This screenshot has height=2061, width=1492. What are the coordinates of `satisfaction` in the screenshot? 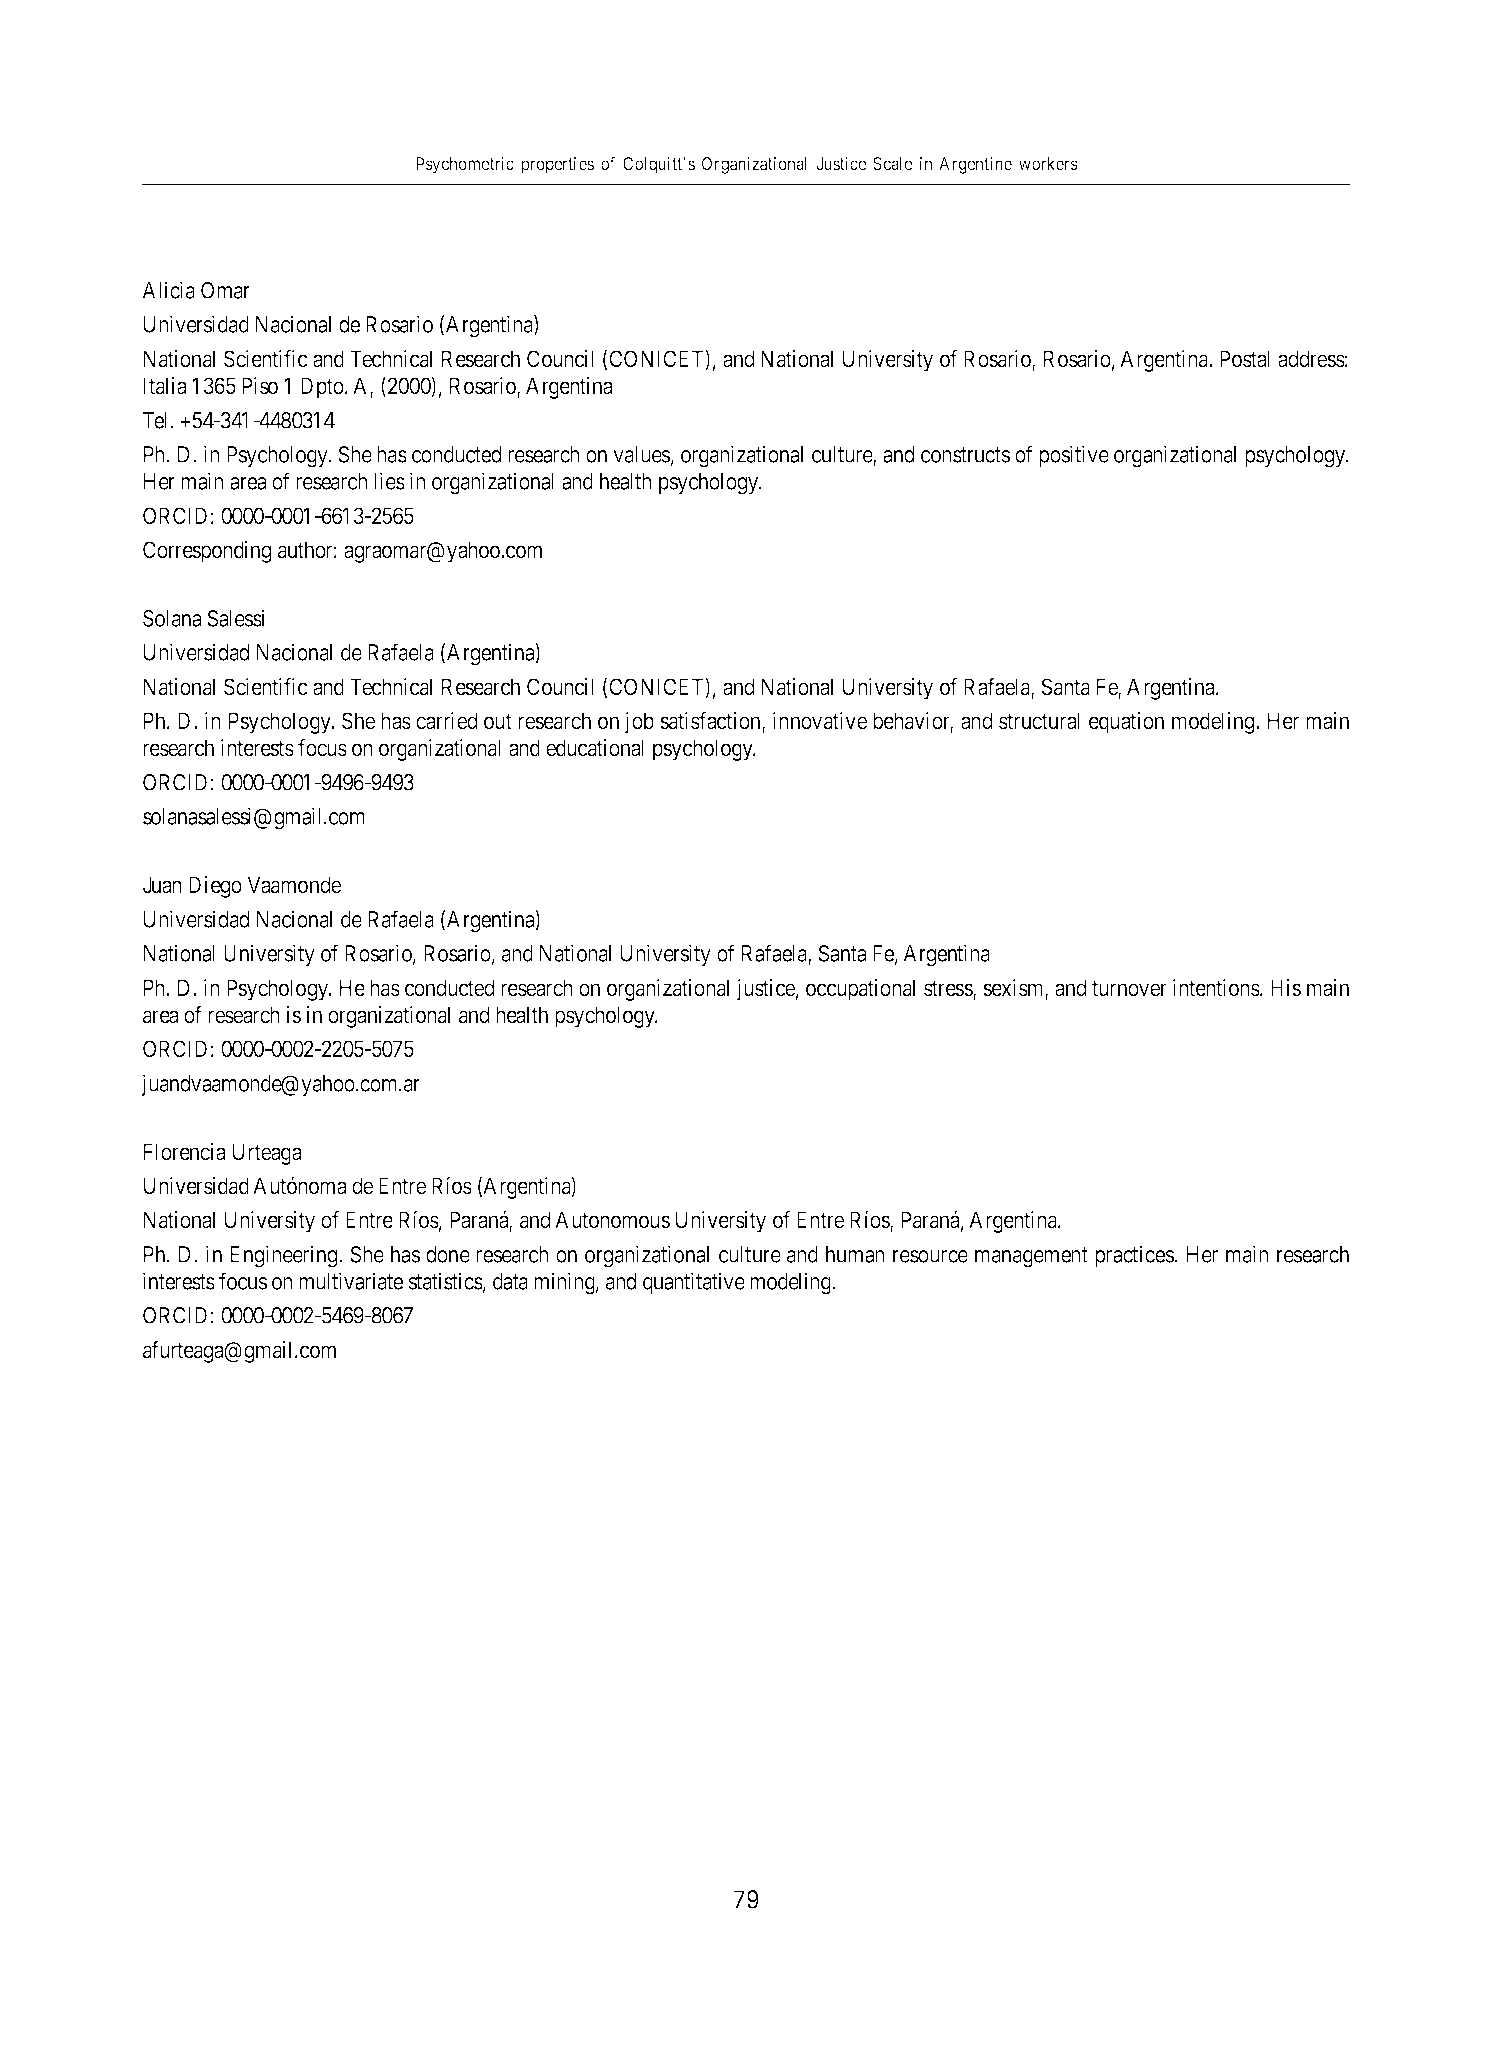 It's located at (711, 722).
